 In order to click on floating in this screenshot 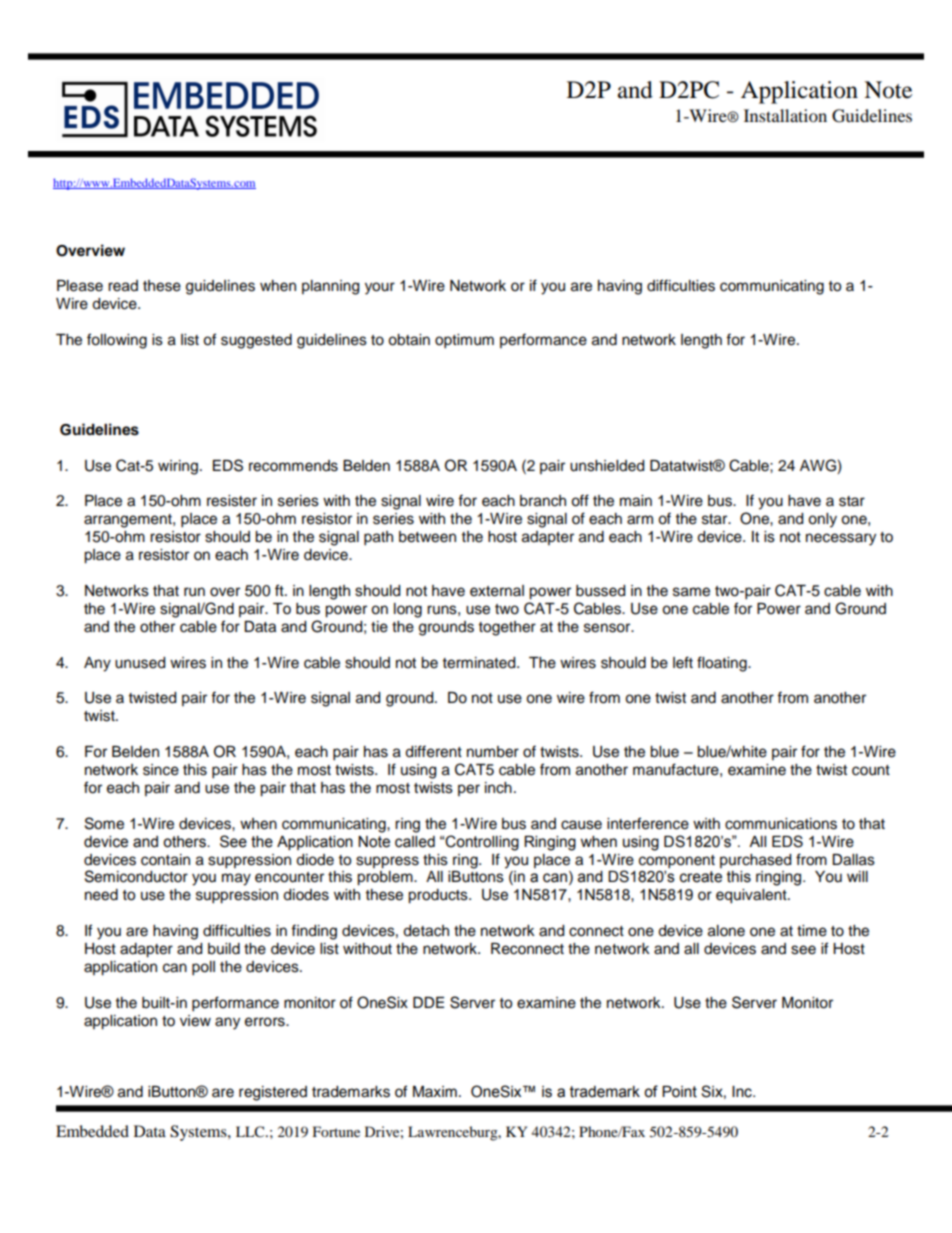, I will do `click(723, 664)`.
